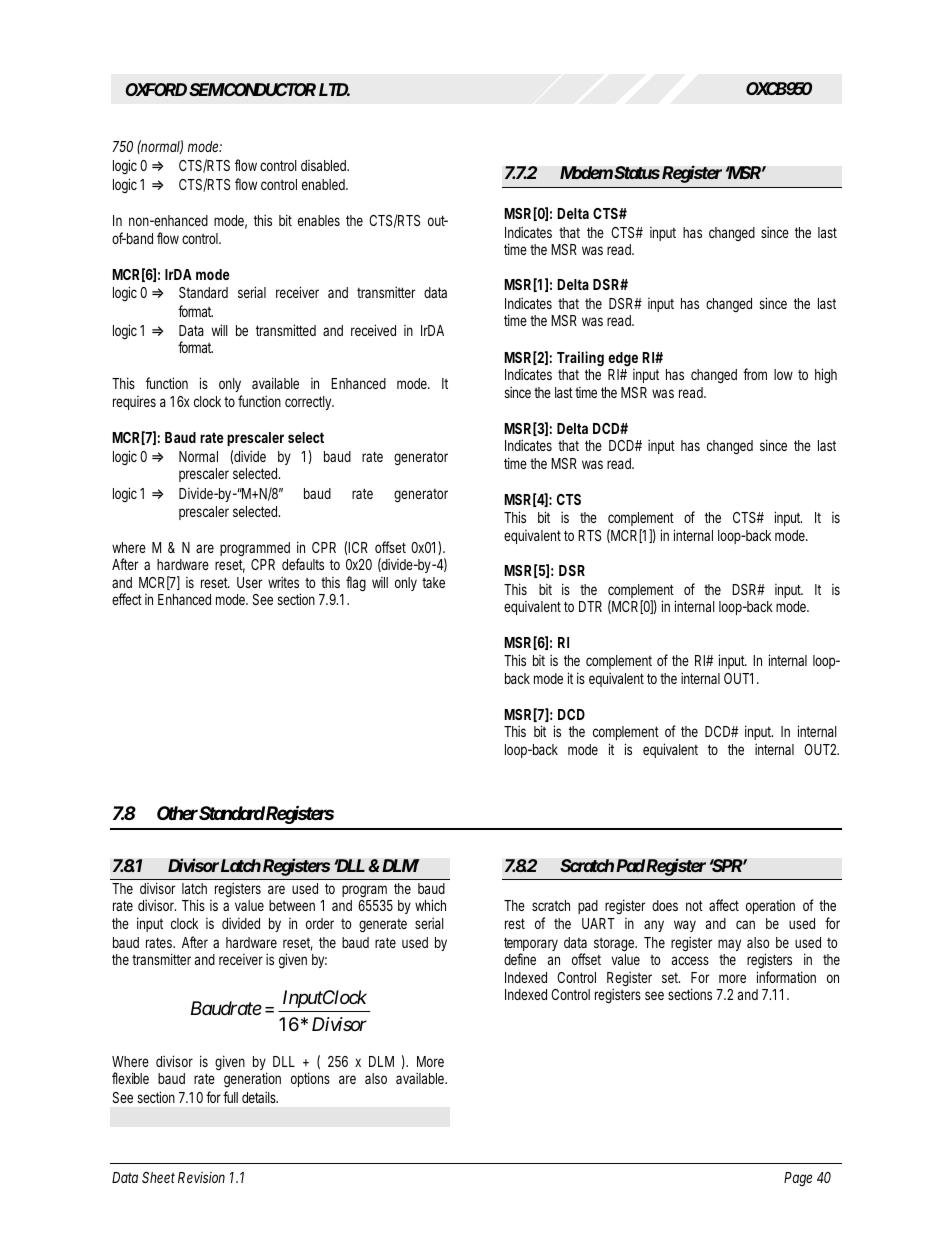 The height and width of the screenshot is (1233, 952). Describe the element at coordinates (724, 905) in the screenshot. I see `affect` at that location.
